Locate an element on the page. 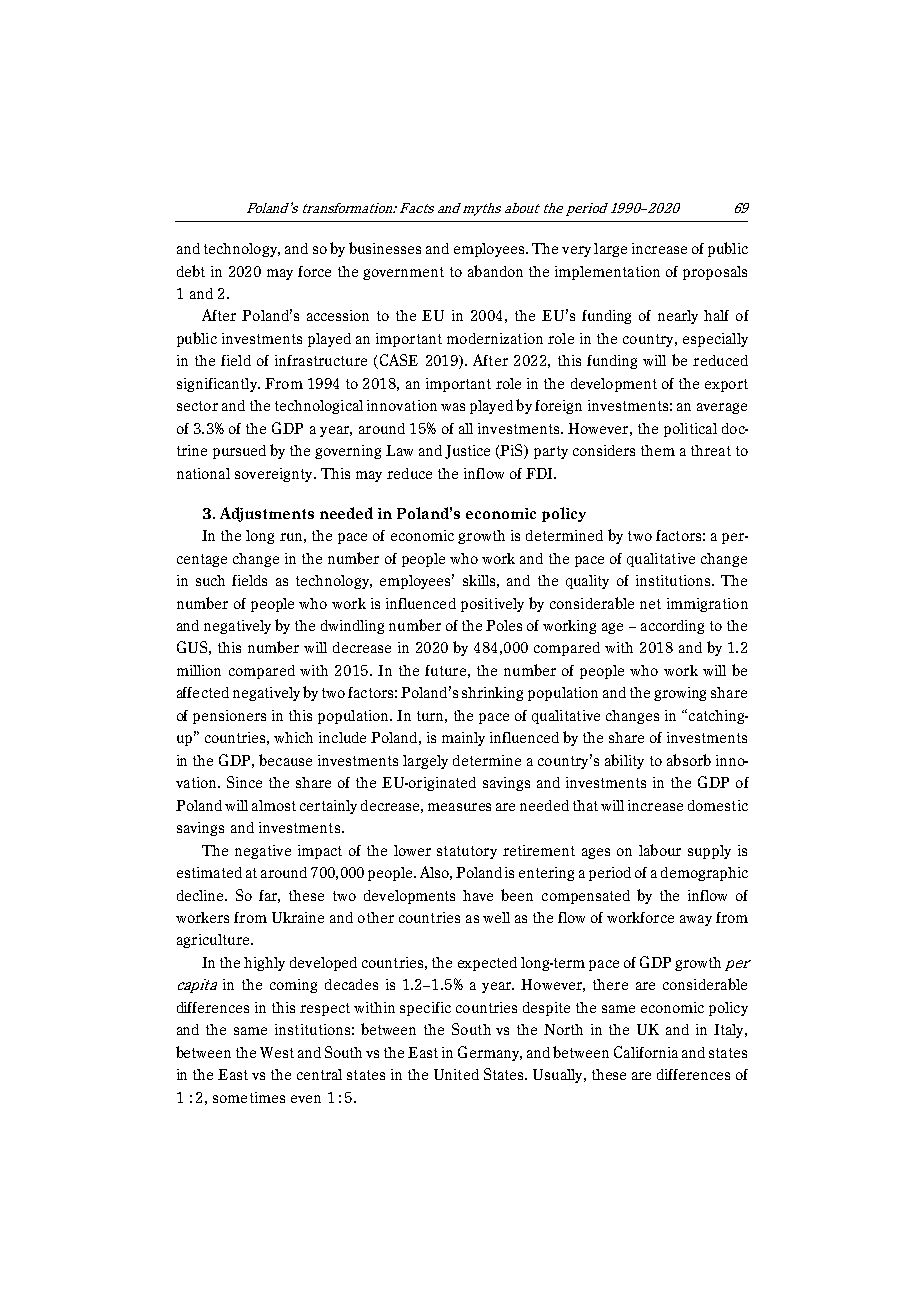 The width and height of the document is (924, 1308). debt is located at coordinates (191, 271).
